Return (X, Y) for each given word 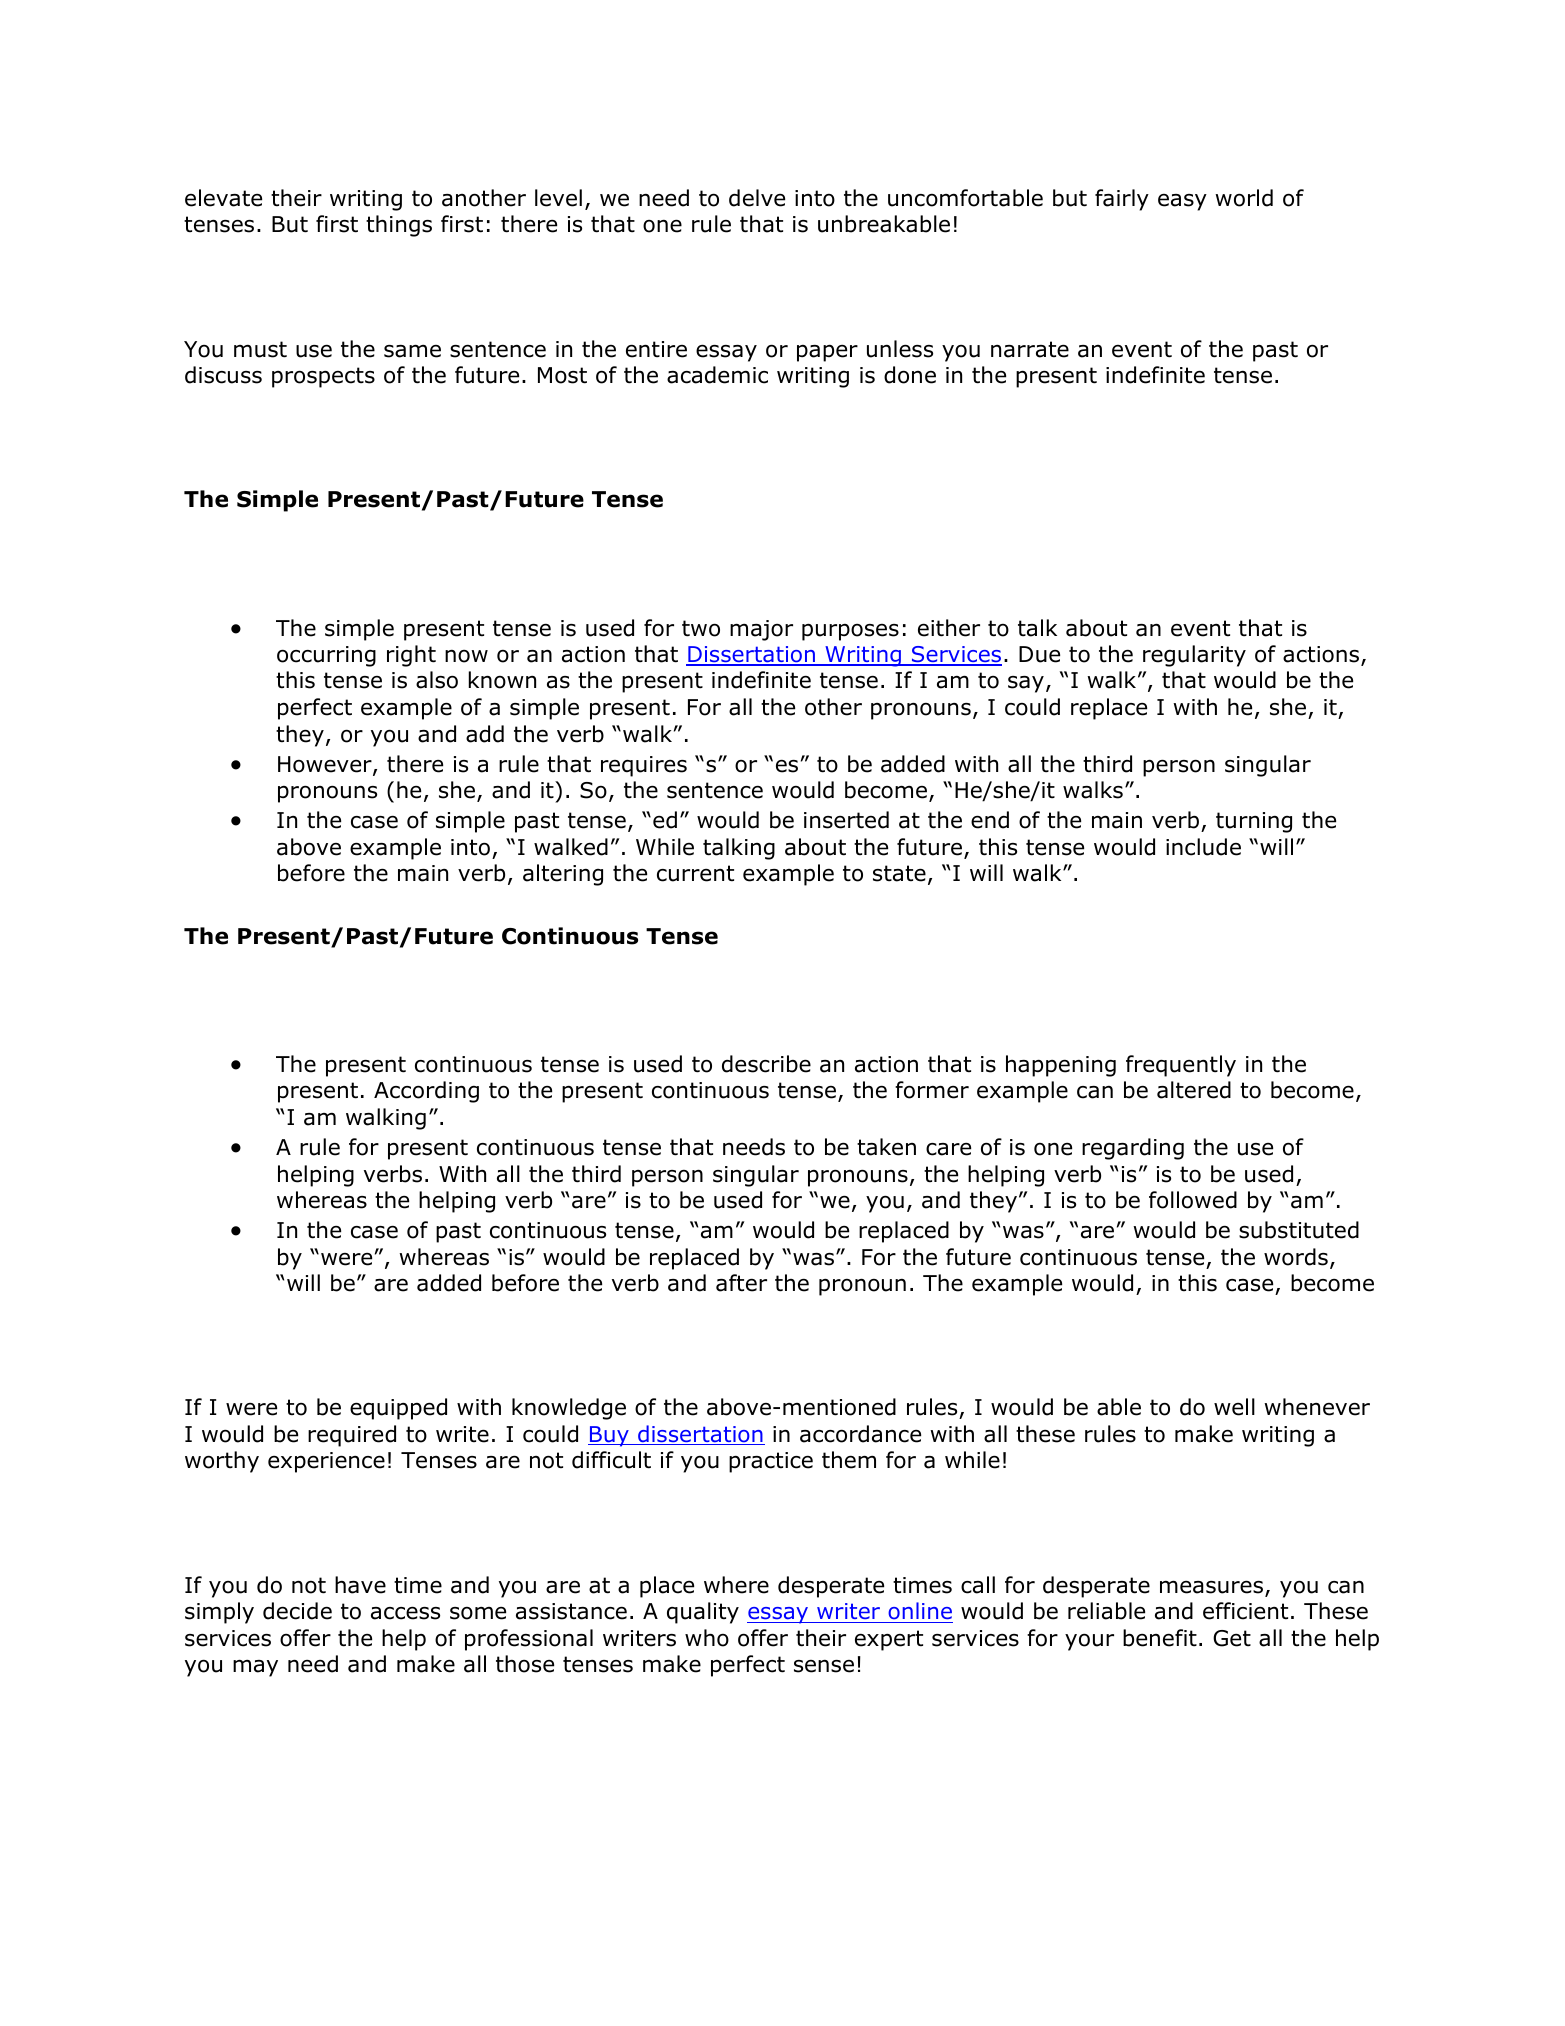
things (399, 226)
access (405, 1613)
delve (757, 198)
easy (1182, 202)
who (707, 1638)
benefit (1160, 1638)
